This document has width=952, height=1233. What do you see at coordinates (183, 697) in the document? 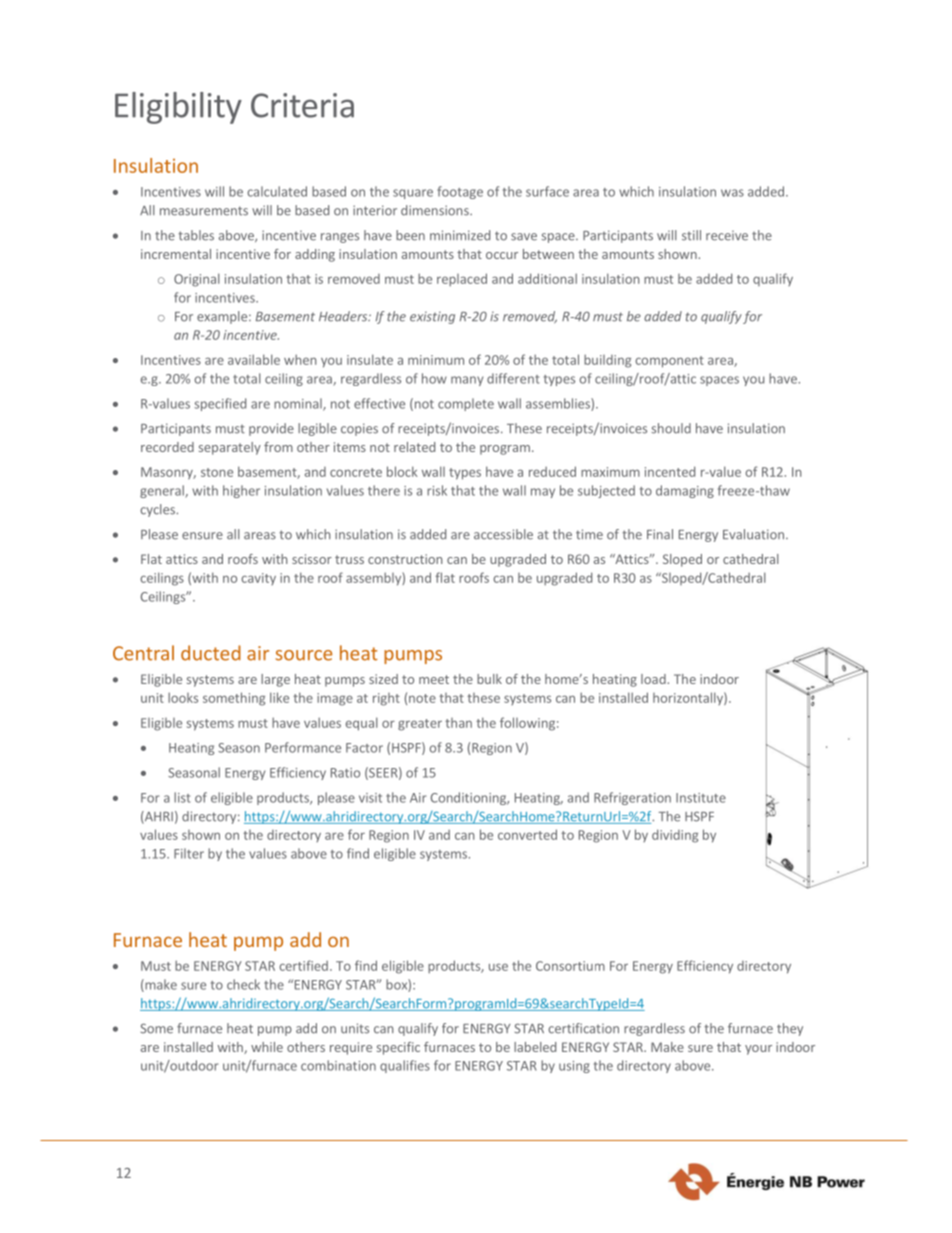
I see `looks` at bounding box center [183, 697].
